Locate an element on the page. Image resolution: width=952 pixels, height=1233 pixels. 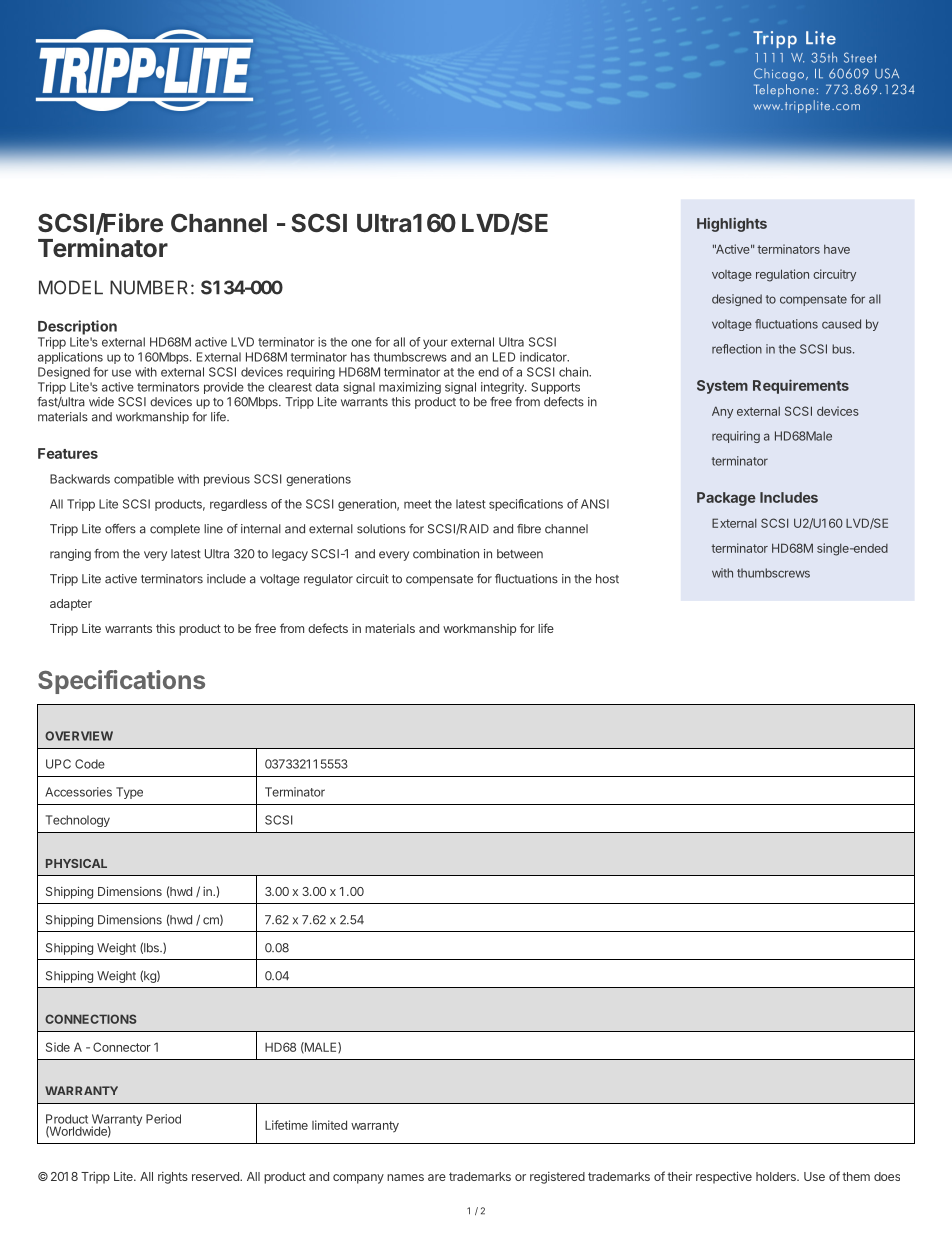
rights is located at coordinates (173, 1178).
